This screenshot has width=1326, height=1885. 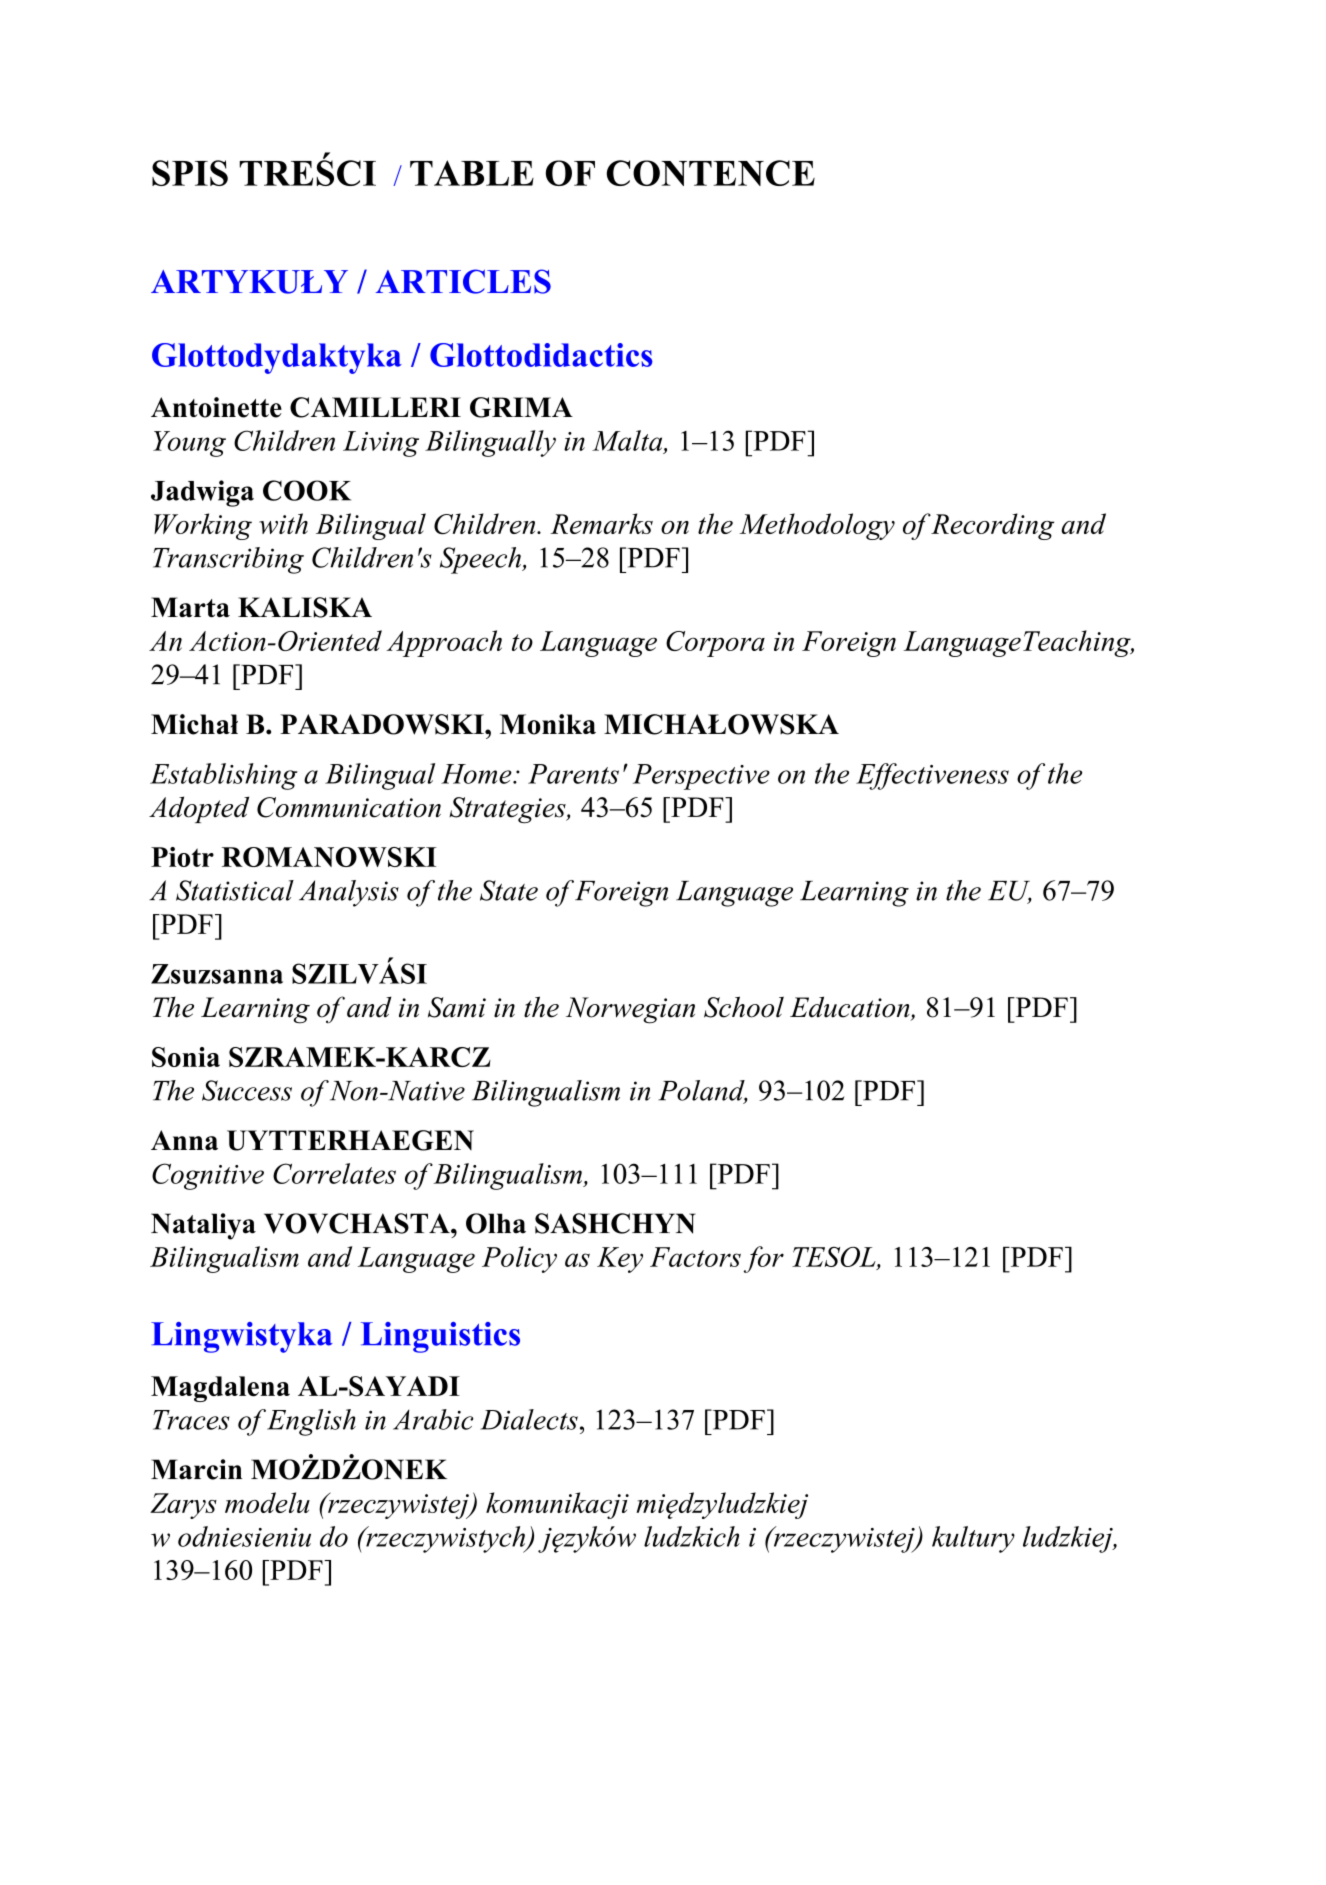 I want to click on ARTICLES, so click(x=463, y=281).
